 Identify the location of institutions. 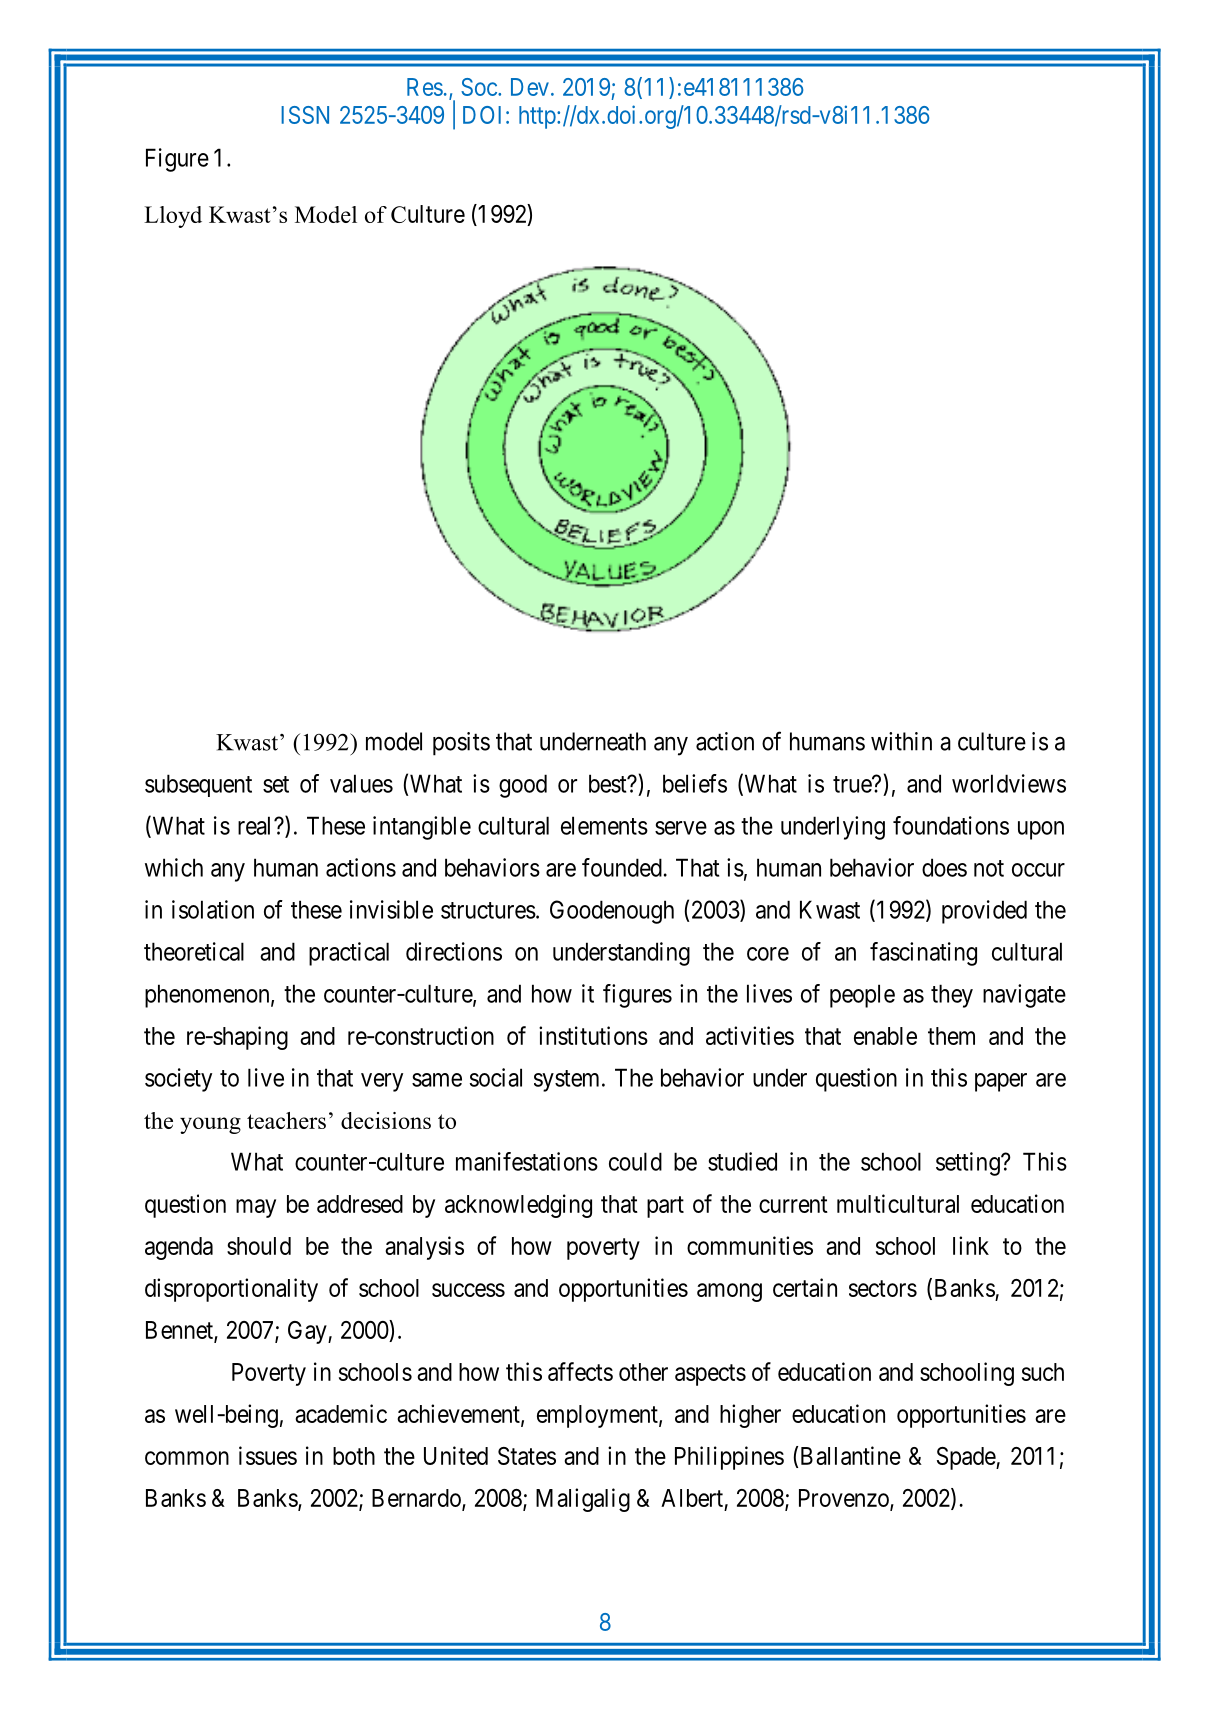
(593, 1035).
